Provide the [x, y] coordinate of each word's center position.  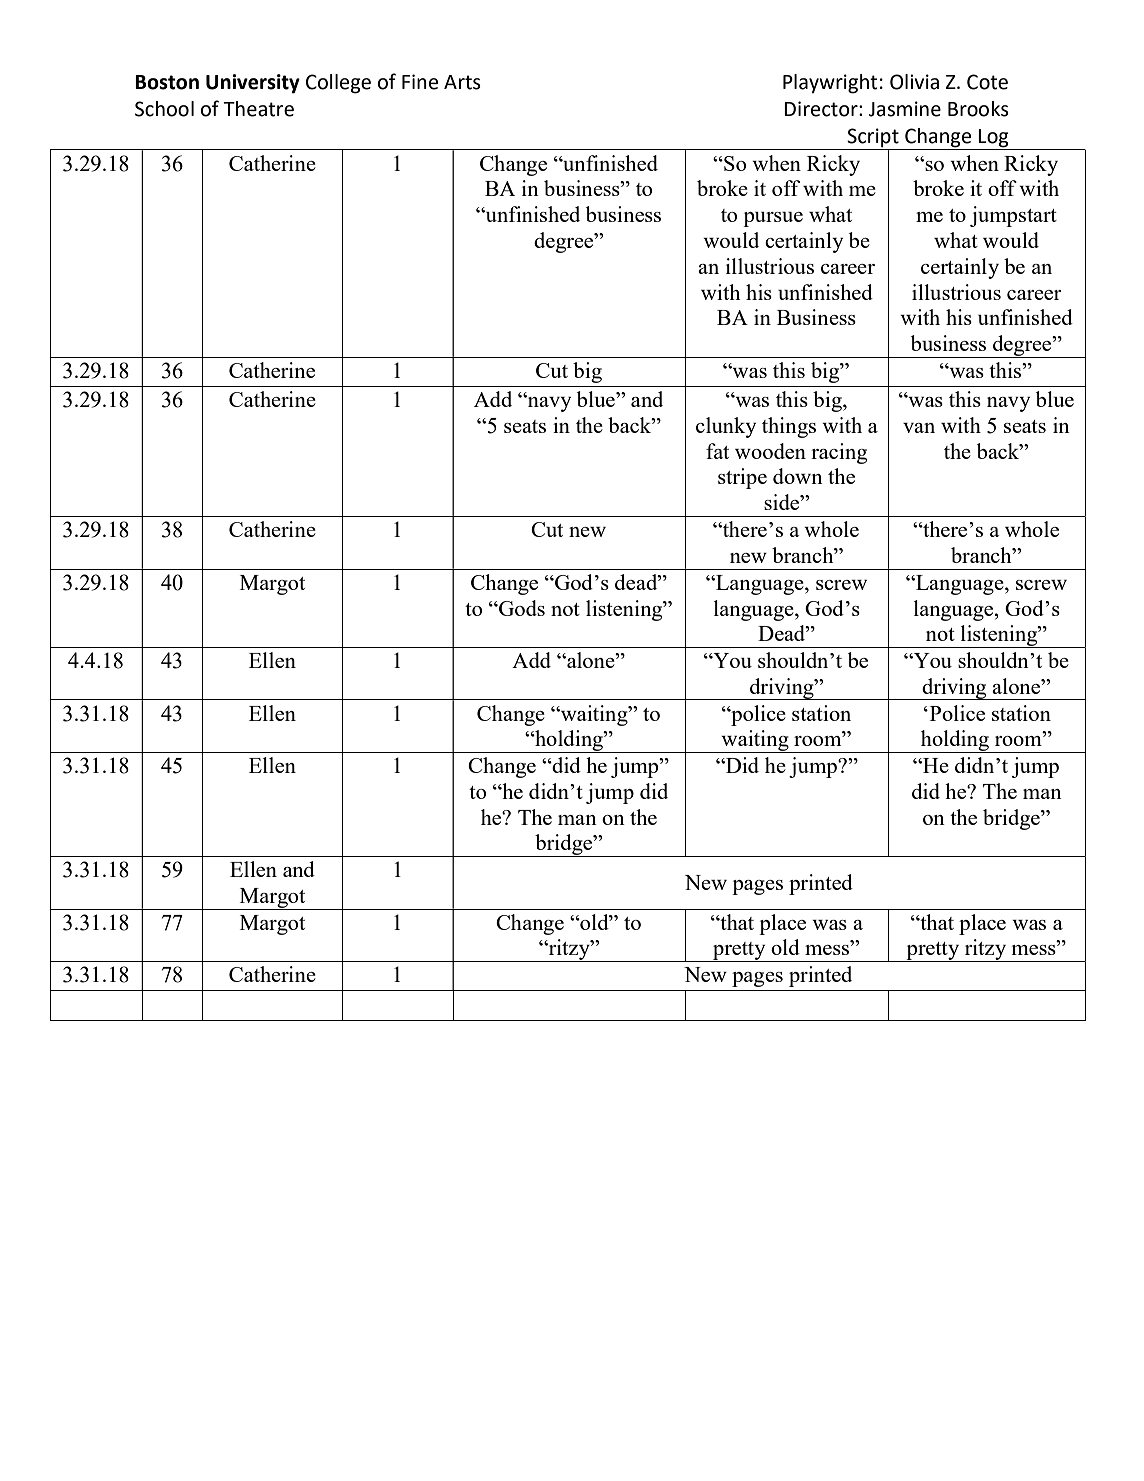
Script [873, 139]
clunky [726, 427]
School [164, 109]
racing [839, 453]
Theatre [258, 109]
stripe [742, 478]
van [919, 428]
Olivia [914, 82]
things [789, 427]
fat [717, 451]
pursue [773, 219]
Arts [462, 82]
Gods [521, 608]
